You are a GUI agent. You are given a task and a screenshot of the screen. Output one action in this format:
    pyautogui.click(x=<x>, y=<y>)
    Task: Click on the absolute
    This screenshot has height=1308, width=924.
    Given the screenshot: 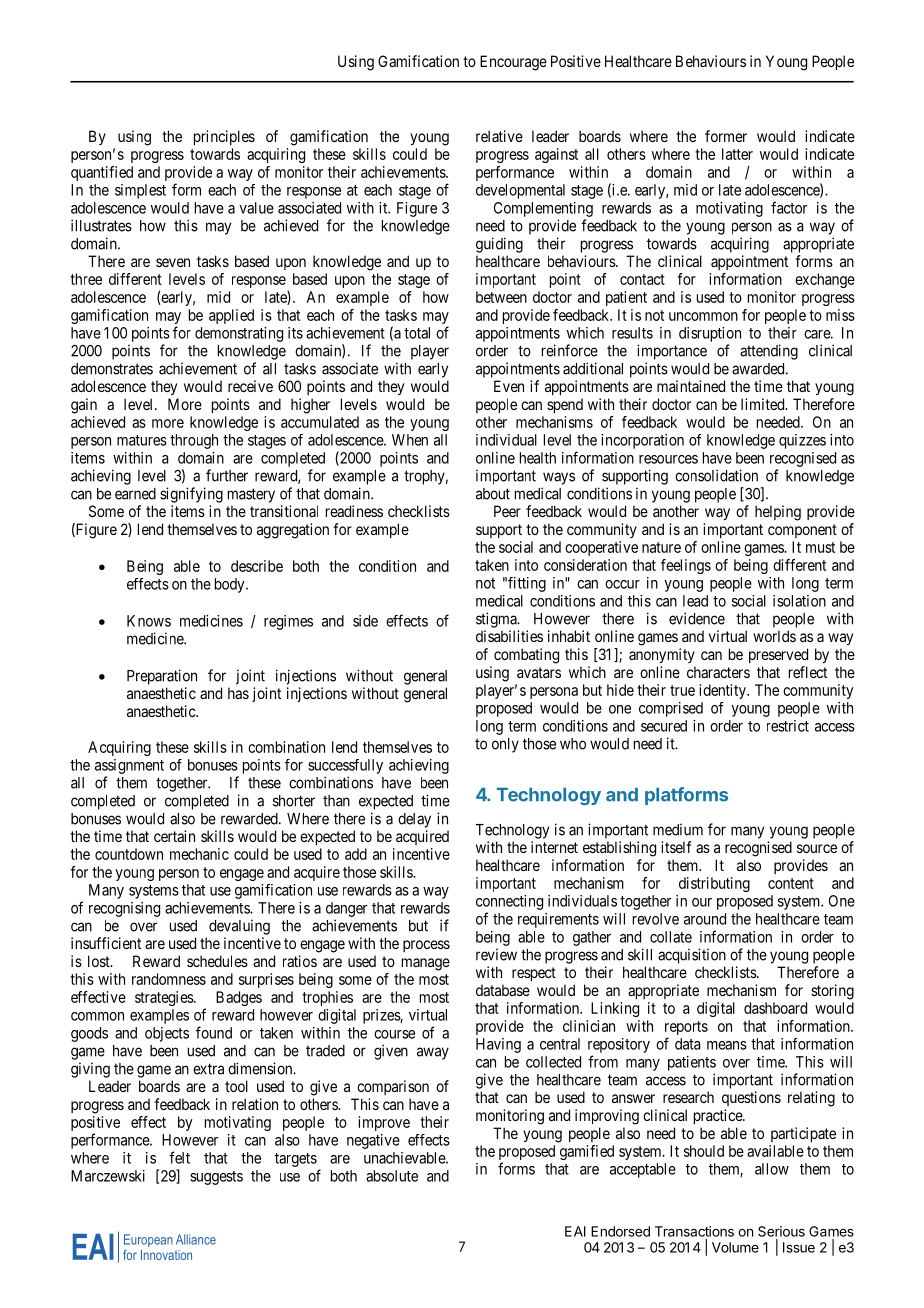 What is the action you would take?
    pyautogui.click(x=392, y=1176)
